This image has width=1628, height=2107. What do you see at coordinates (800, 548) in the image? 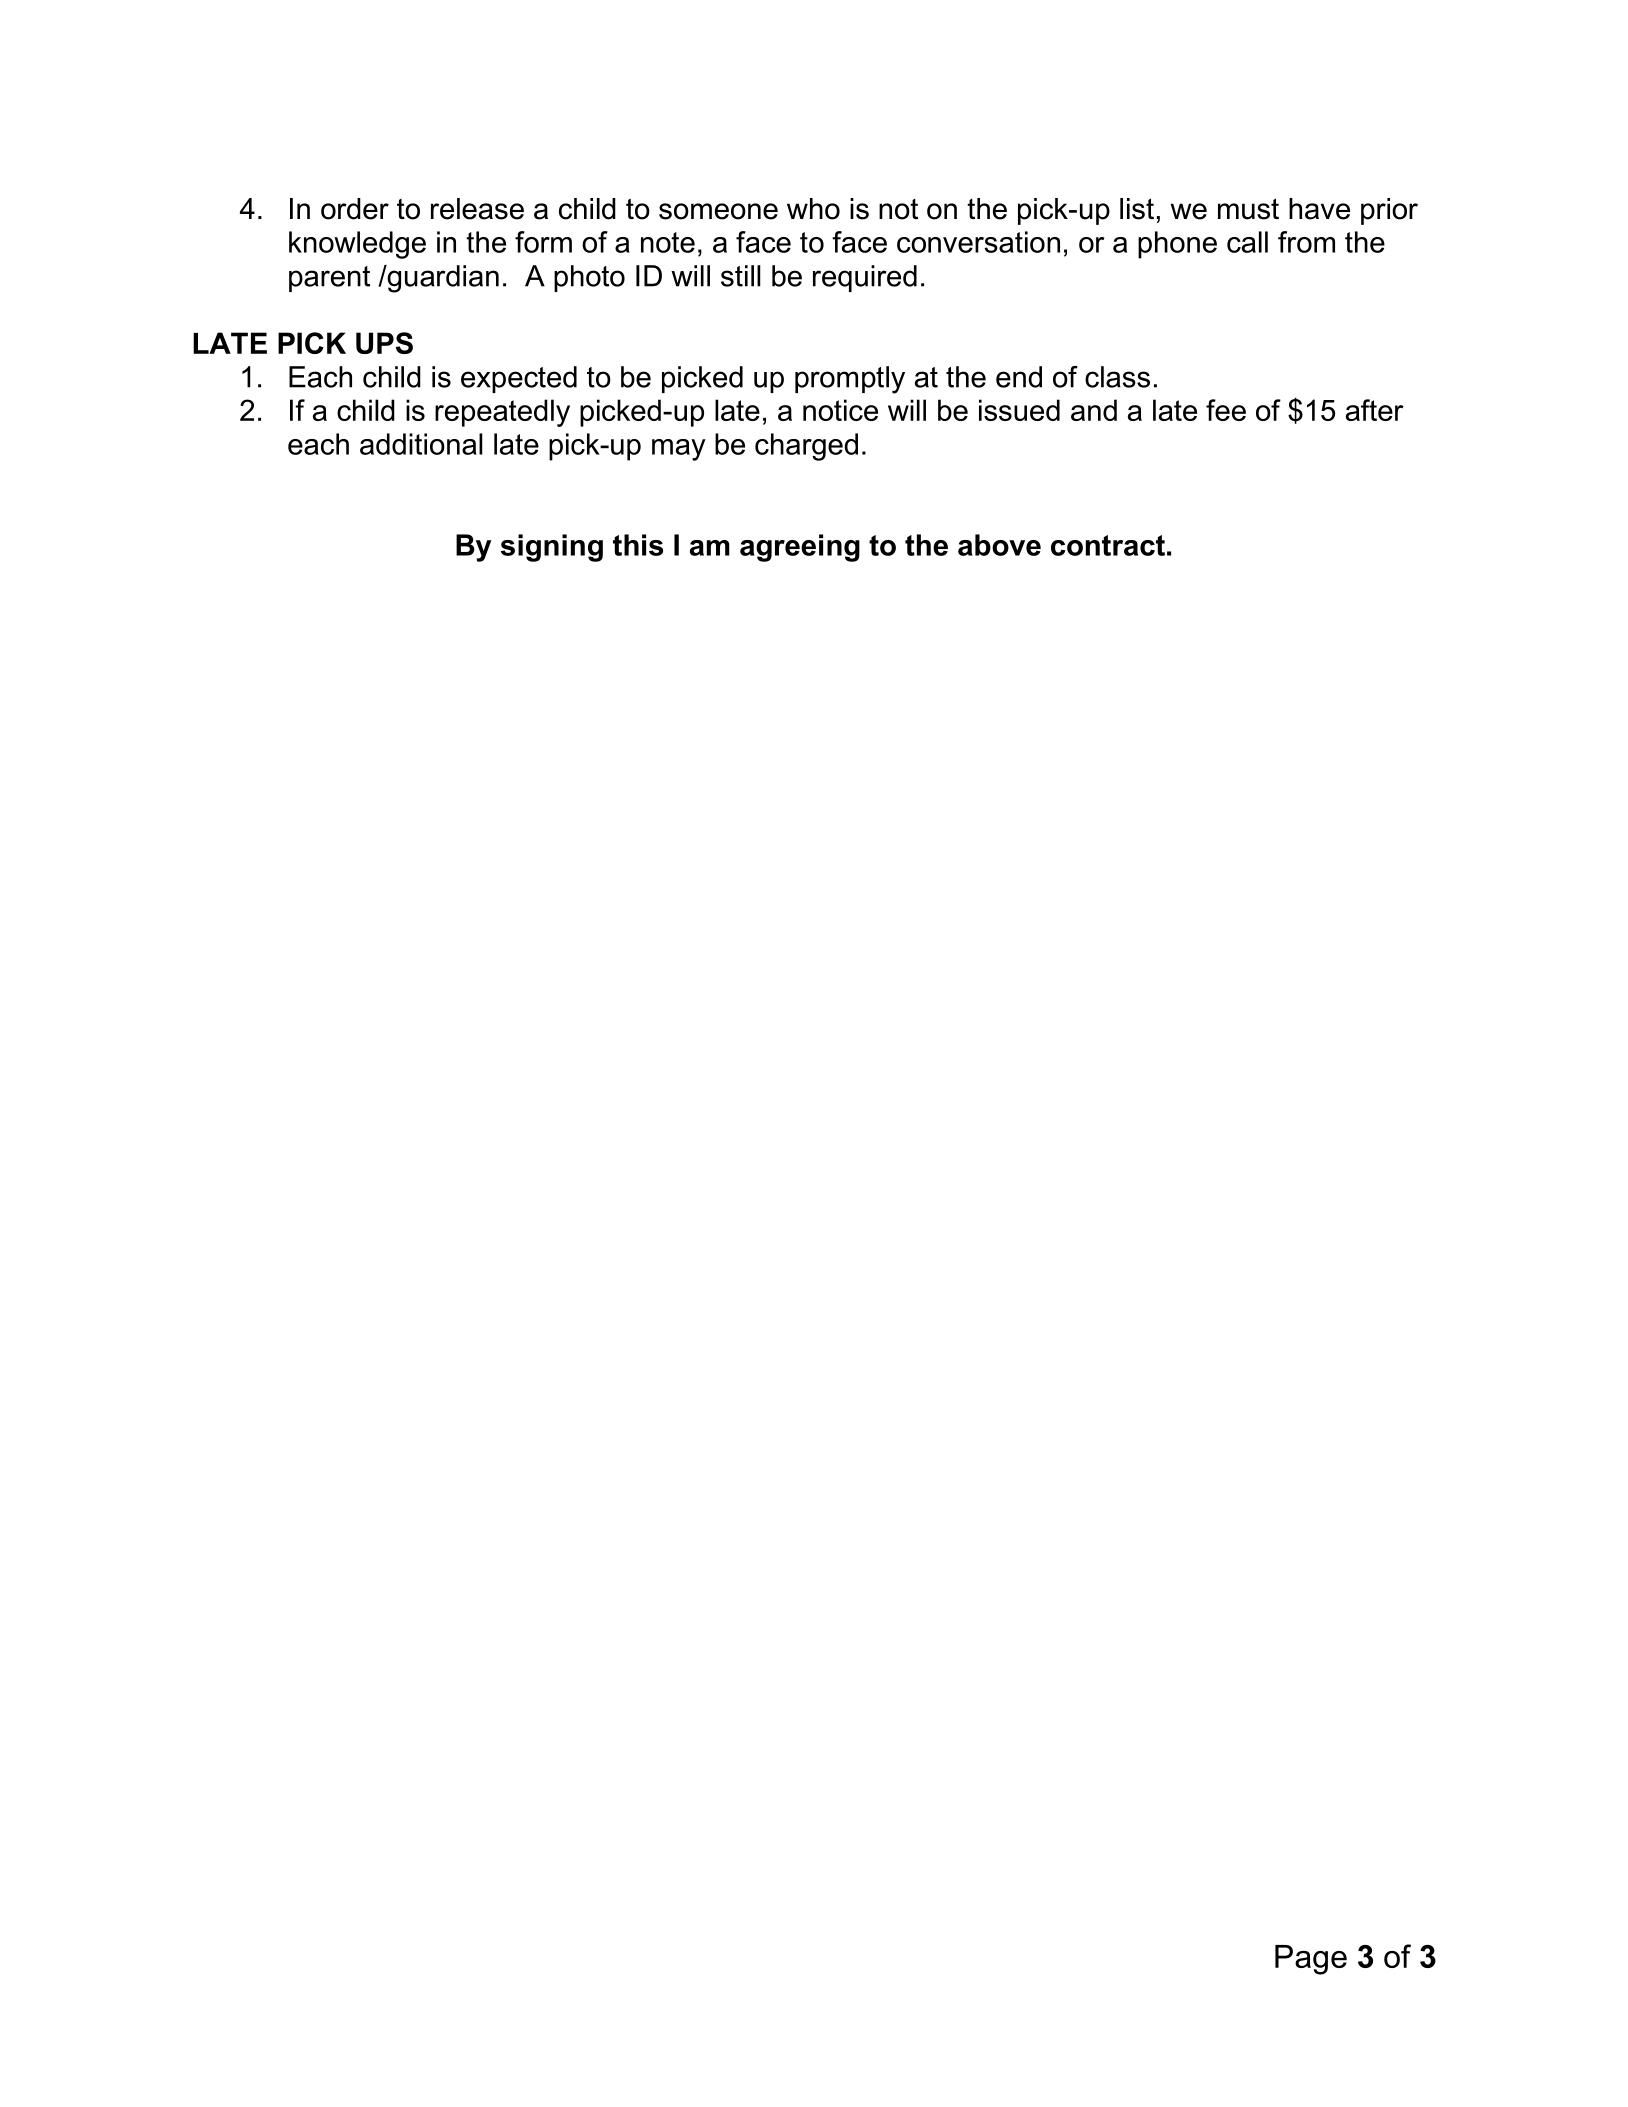
I see `agreeing` at bounding box center [800, 548].
